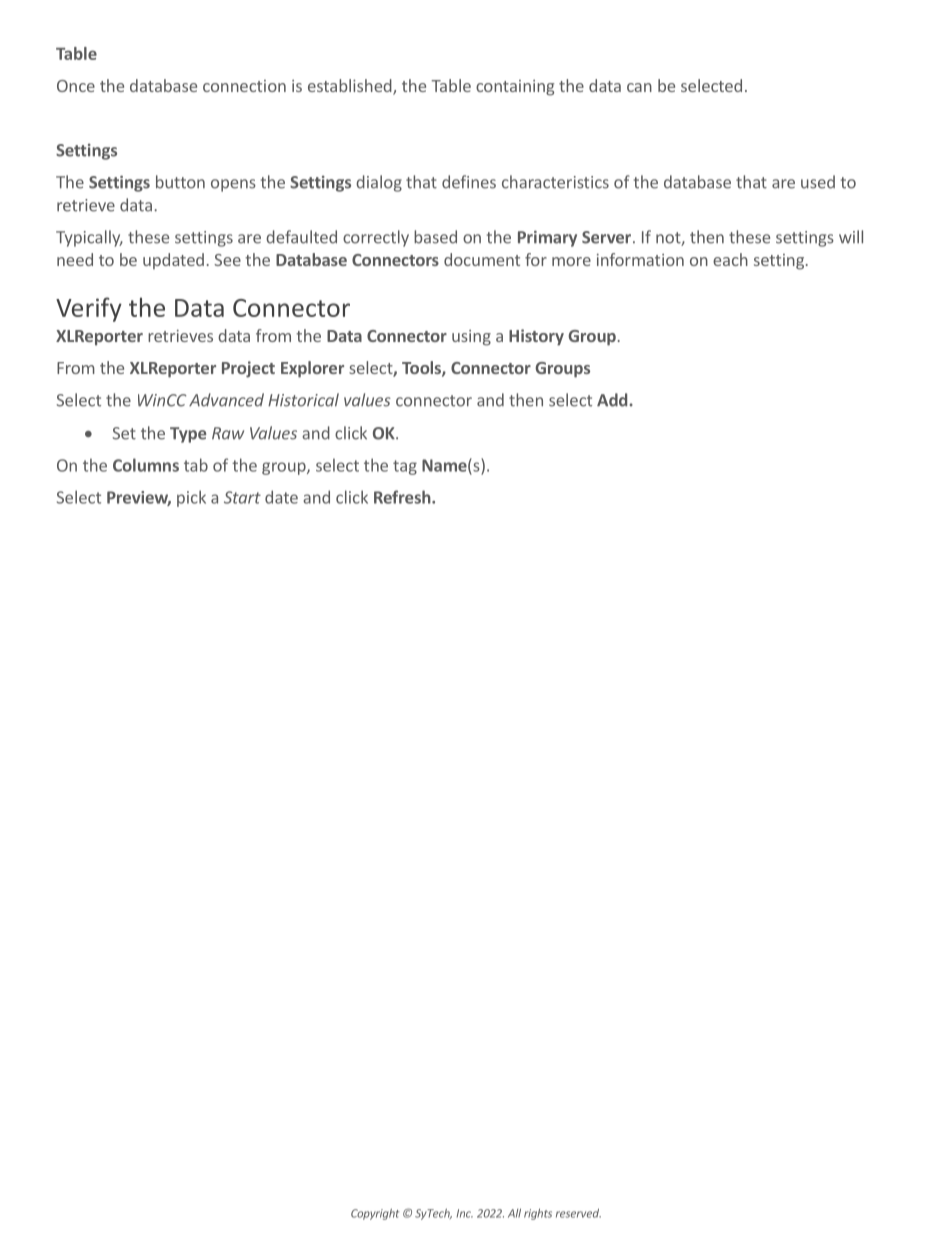 Image resolution: width=952 pixels, height=1233 pixels. What do you see at coordinates (191, 498) in the screenshot?
I see `pick` at bounding box center [191, 498].
